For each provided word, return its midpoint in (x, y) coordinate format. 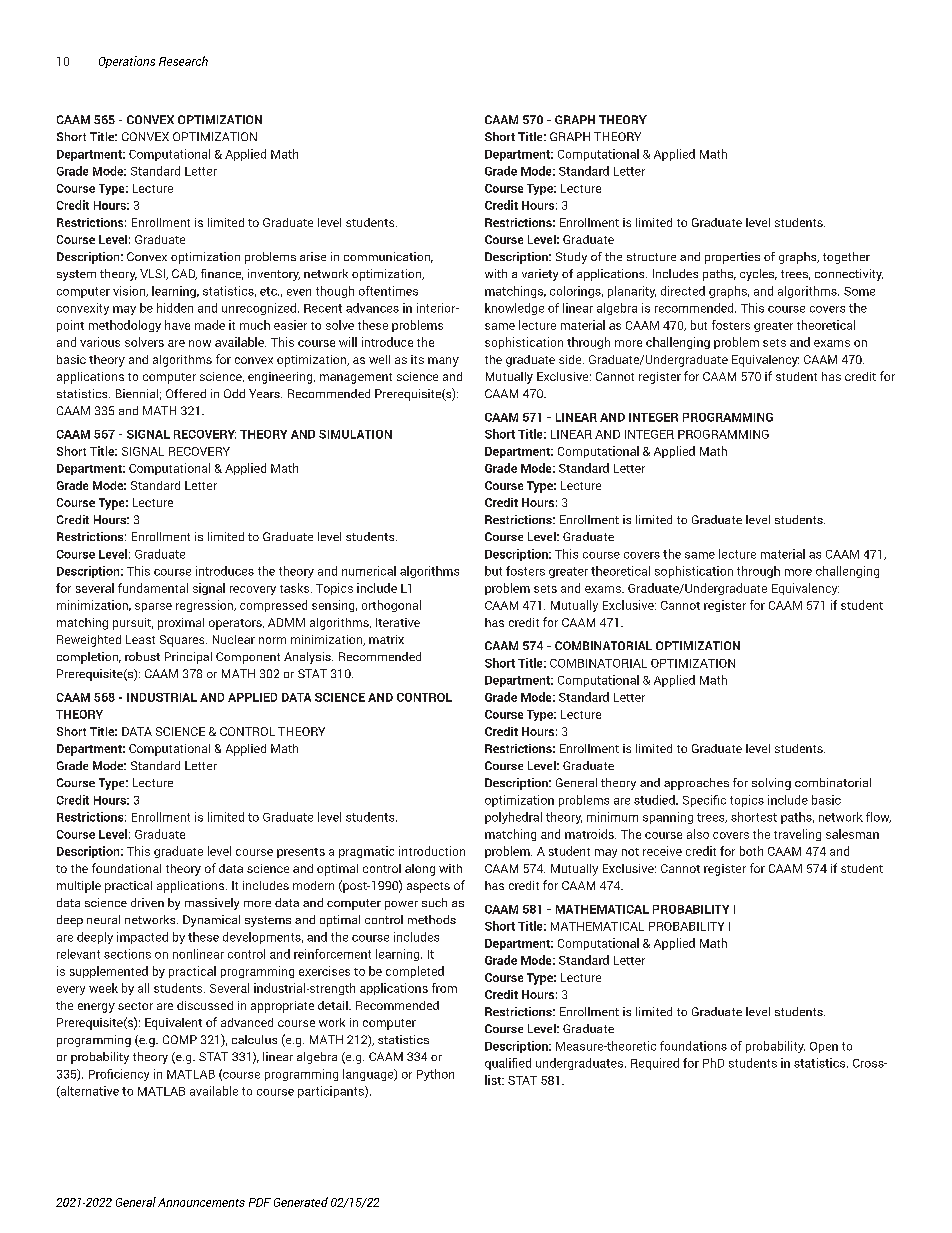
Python (435, 1075)
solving (771, 784)
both (751, 851)
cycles (758, 275)
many (443, 362)
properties (732, 258)
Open (824, 1047)
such (434, 902)
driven (147, 902)
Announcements (201, 1202)
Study (571, 258)
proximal (181, 624)
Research (183, 61)
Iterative (398, 622)
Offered (186, 393)
